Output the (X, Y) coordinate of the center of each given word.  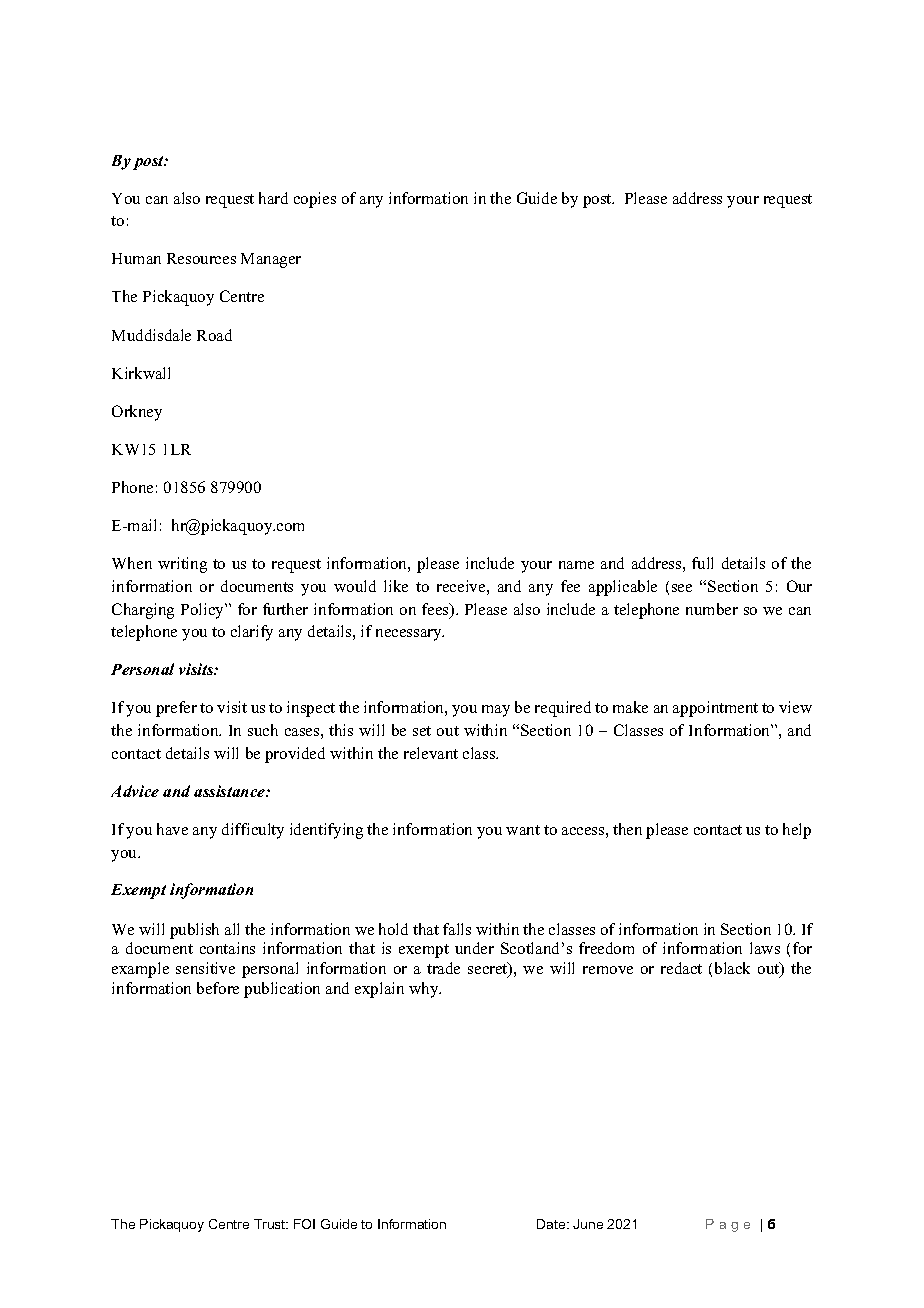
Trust (271, 1224)
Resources (201, 258)
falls (457, 929)
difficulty (253, 831)
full (702, 563)
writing (182, 565)
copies (315, 200)
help (797, 831)
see (682, 588)
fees (436, 610)
